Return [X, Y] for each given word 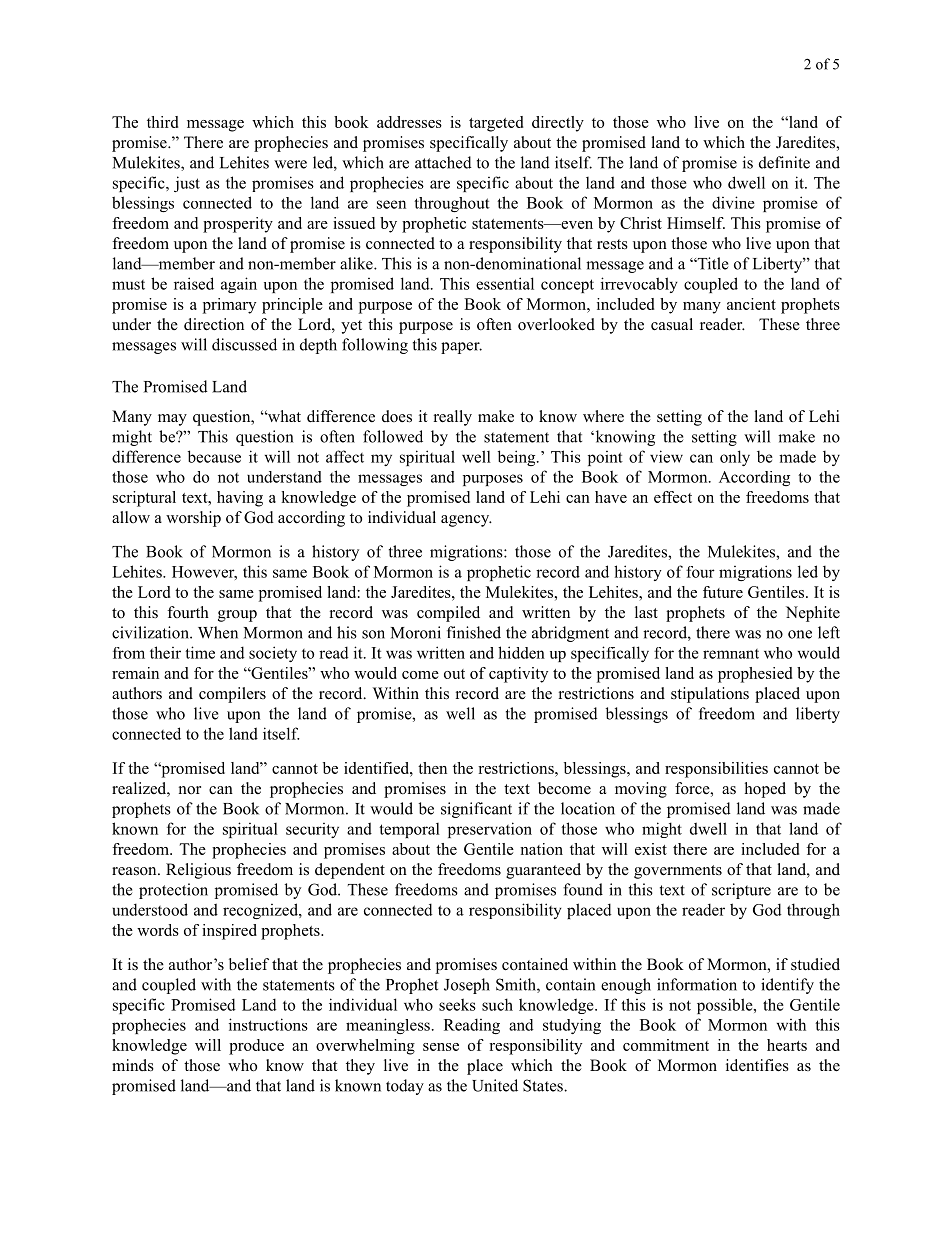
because [214, 456]
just [187, 184]
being [518, 458]
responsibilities [716, 770]
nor [190, 790]
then [432, 768]
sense [441, 1047]
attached [443, 162]
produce [256, 1047]
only [735, 458]
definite [784, 162]
